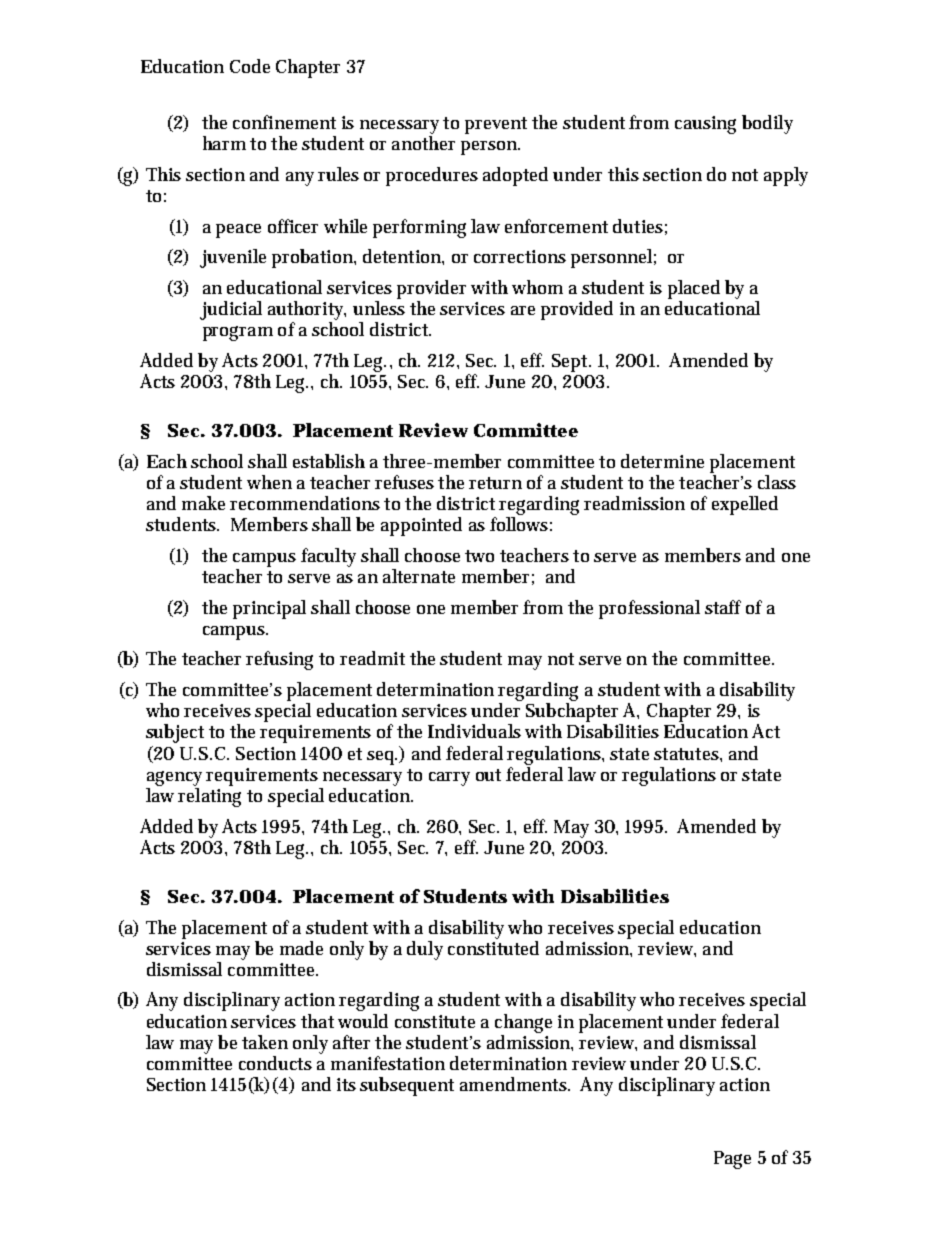 This screenshot has width=952, height=1233. I want to click on Page, so click(732, 1160).
